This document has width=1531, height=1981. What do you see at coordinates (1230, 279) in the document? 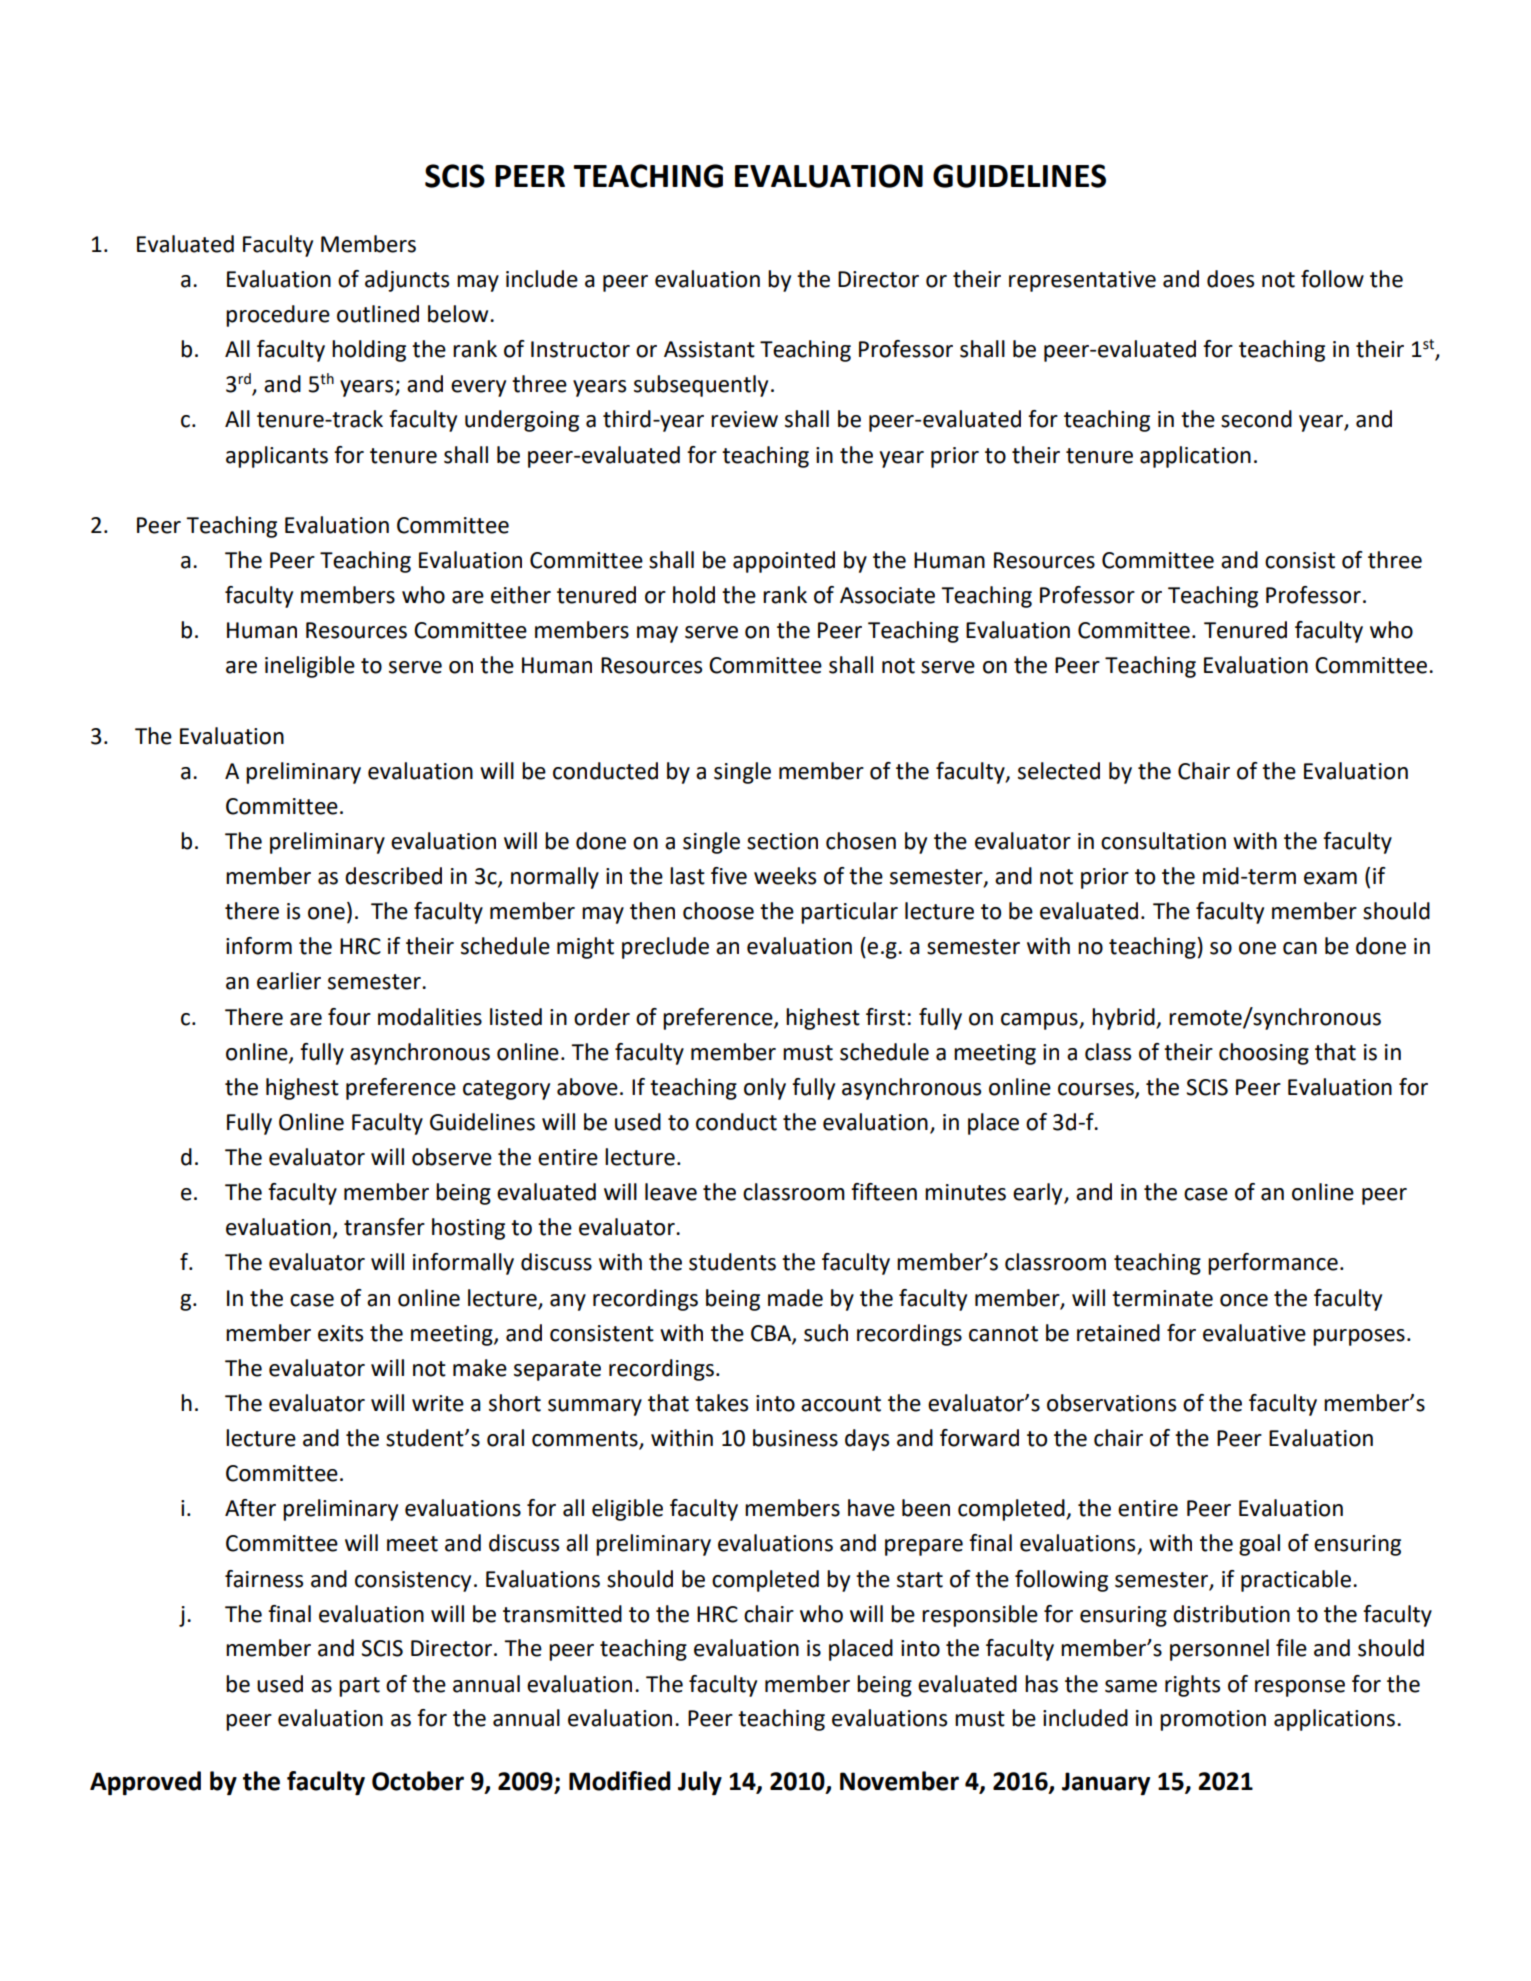
I see `does` at bounding box center [1230, 279].
